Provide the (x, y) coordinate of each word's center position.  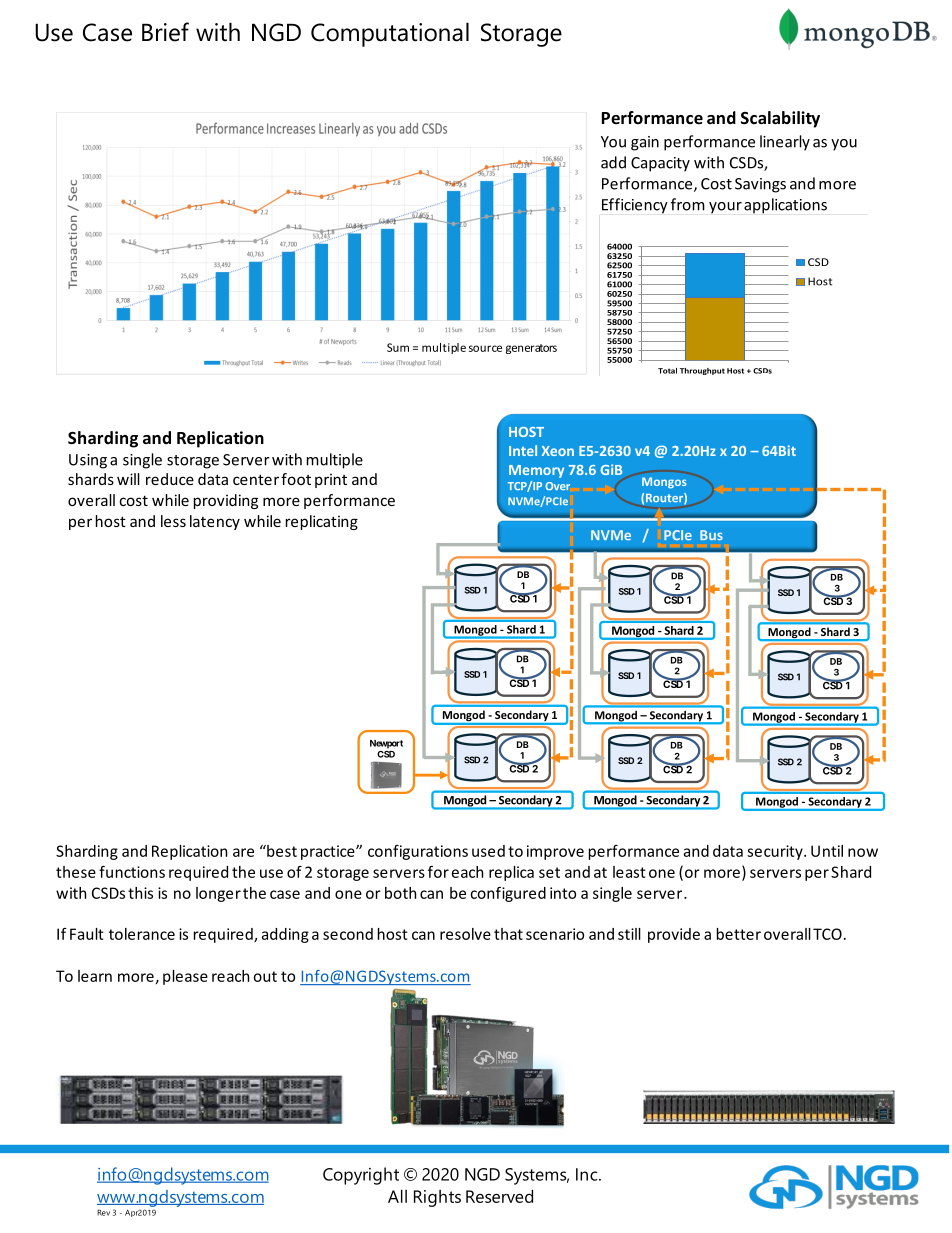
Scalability (780, 119)
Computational (390, 35)
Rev (103, 1212)
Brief (165, 32)
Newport (386, 744)
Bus (711, 535)
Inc (588, 1174)
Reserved (499, 1196)
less (173, 521)
